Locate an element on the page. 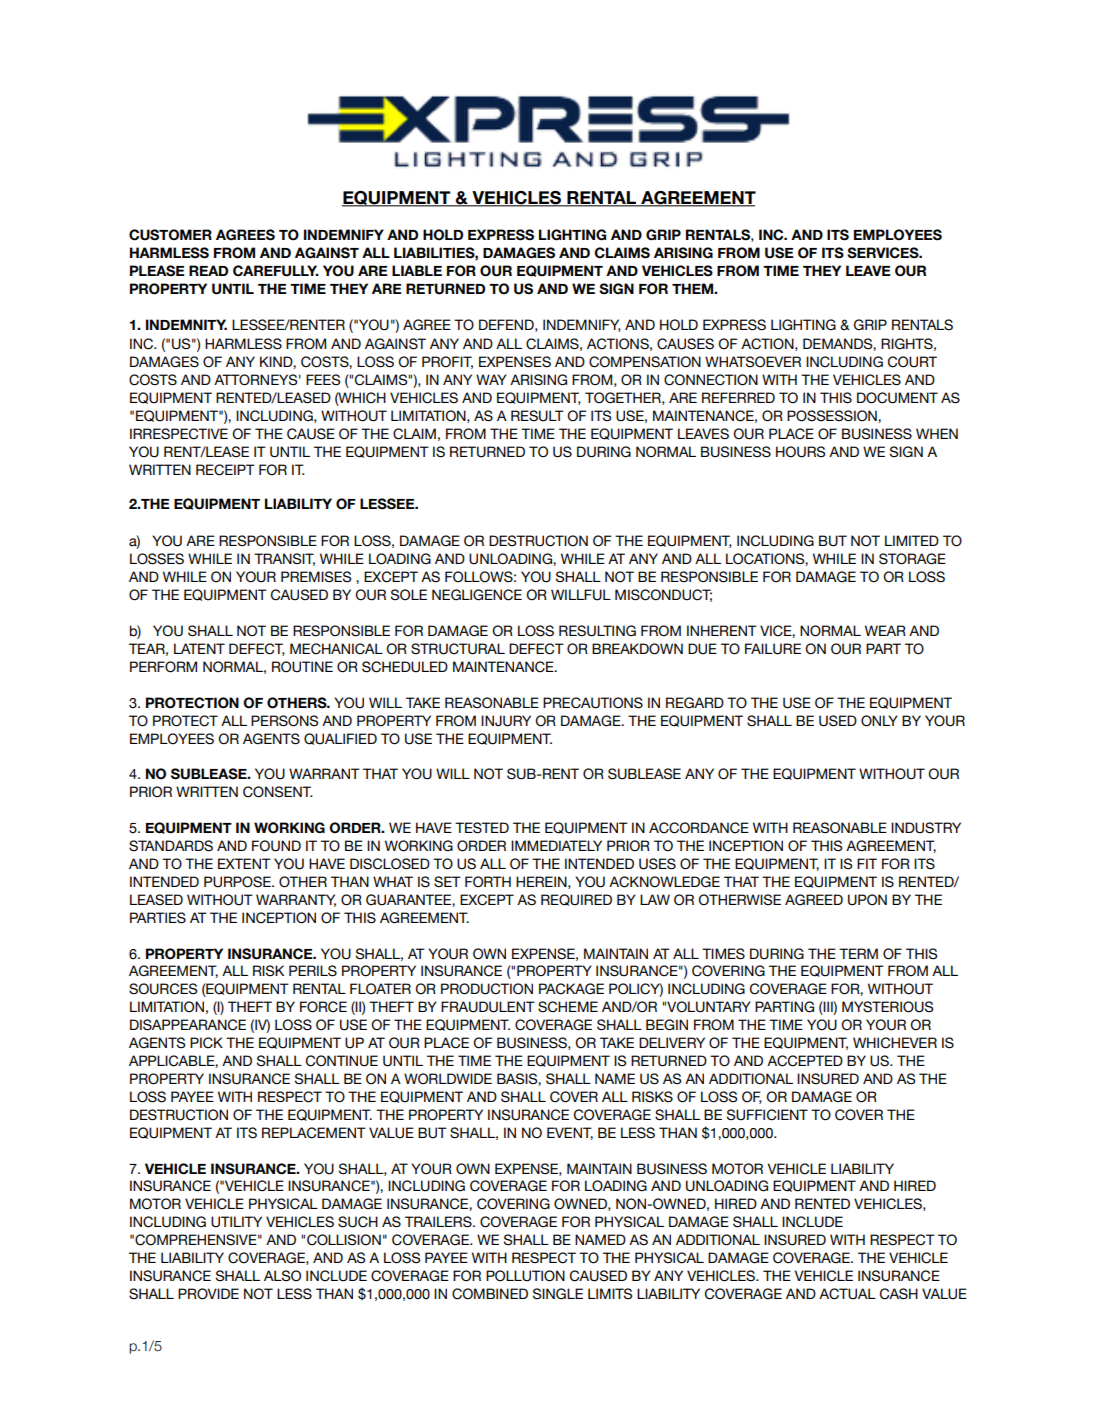  TERM is located at coordinates (858, 953).
